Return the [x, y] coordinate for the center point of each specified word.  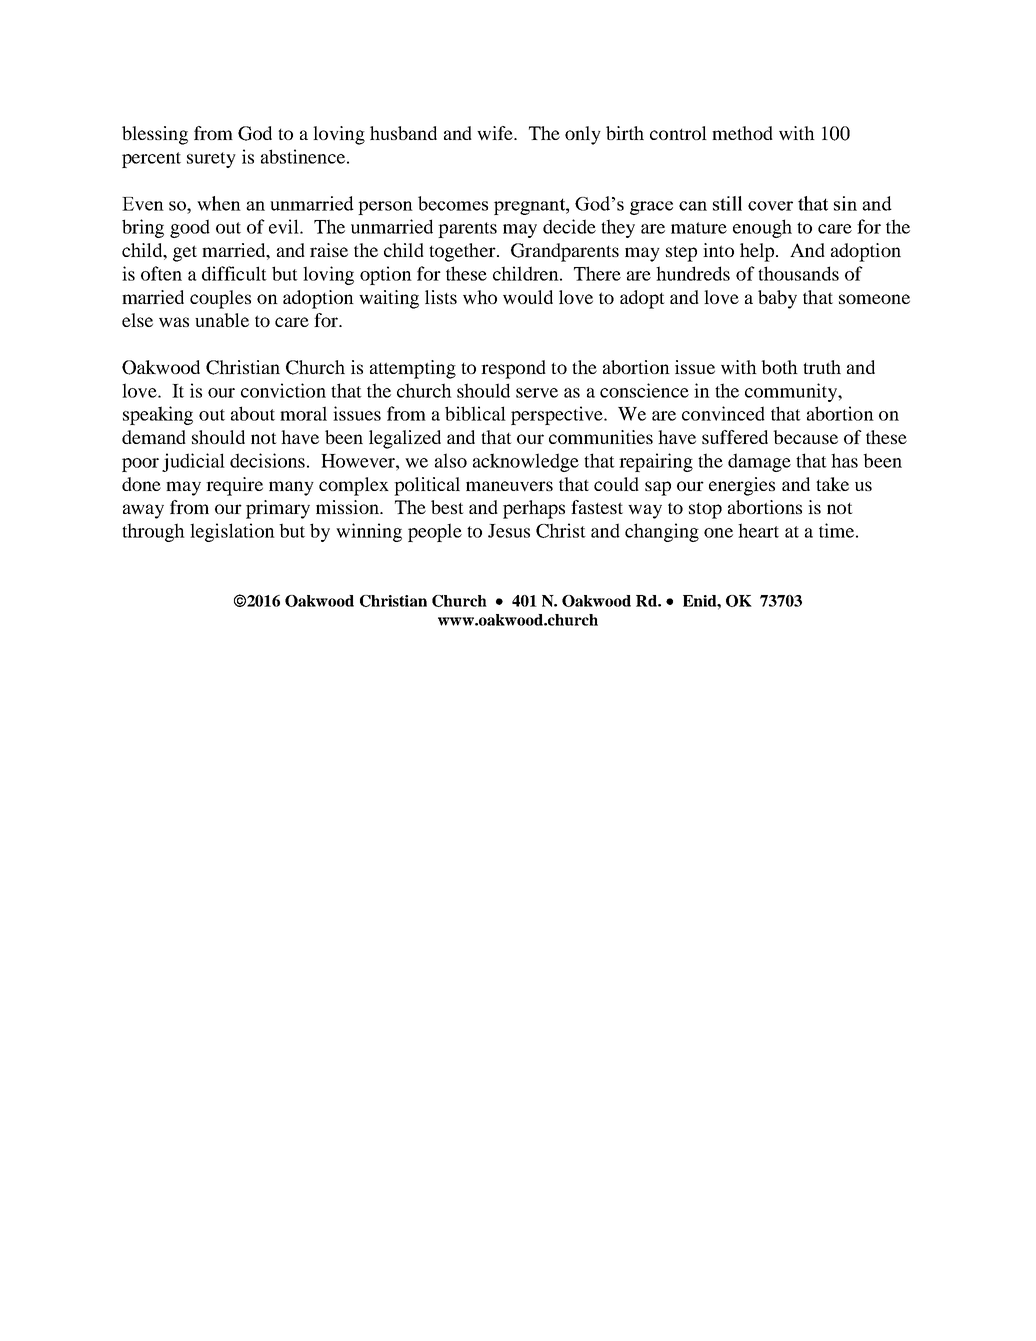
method [742, 133]
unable [222, 320]
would [528, 297]
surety [211, 160]
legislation [232, 532]
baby [777, 299]
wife [496, 133]
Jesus [509, 531]
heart [758, 530]
